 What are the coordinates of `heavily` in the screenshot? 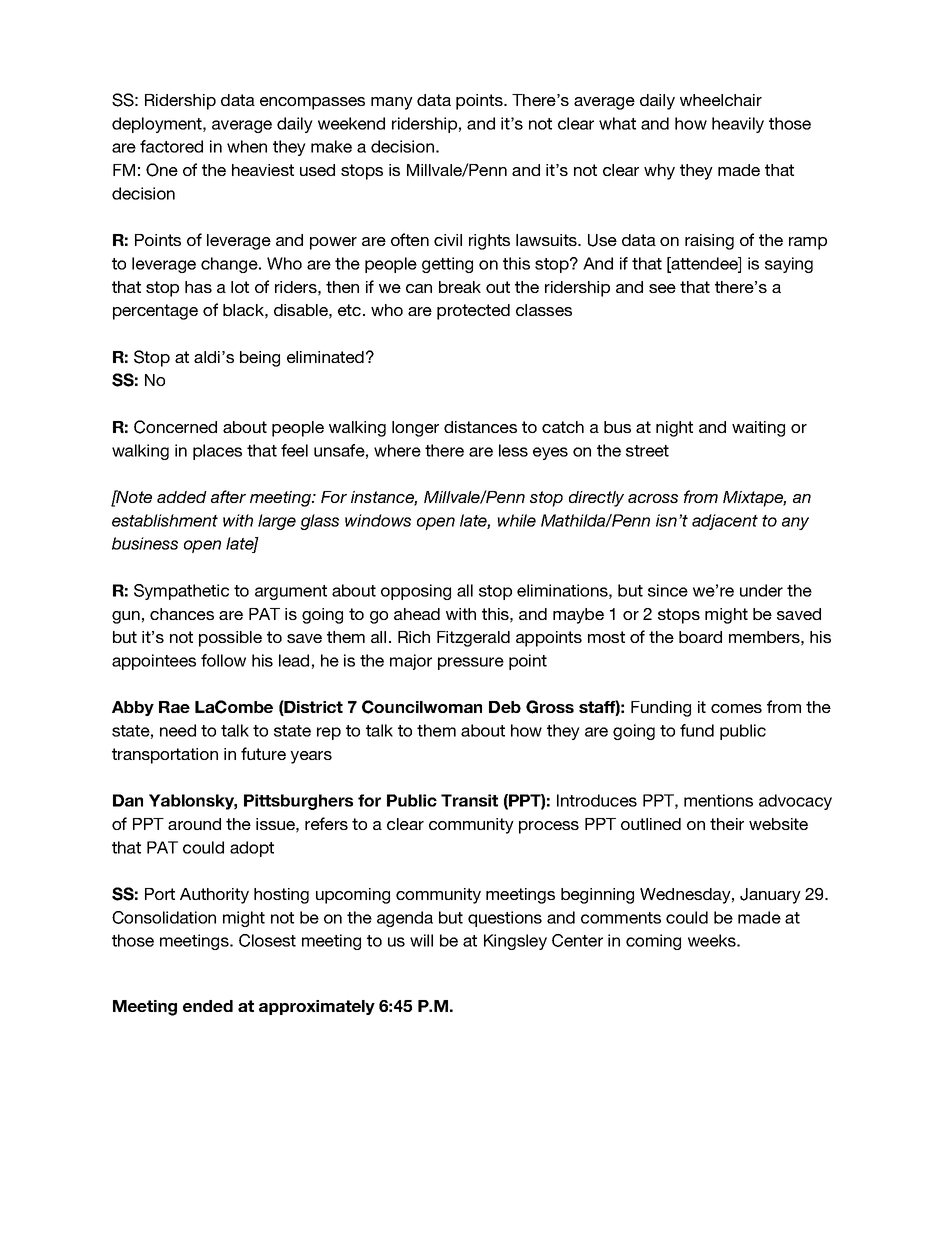 It's located at (738, 125).
